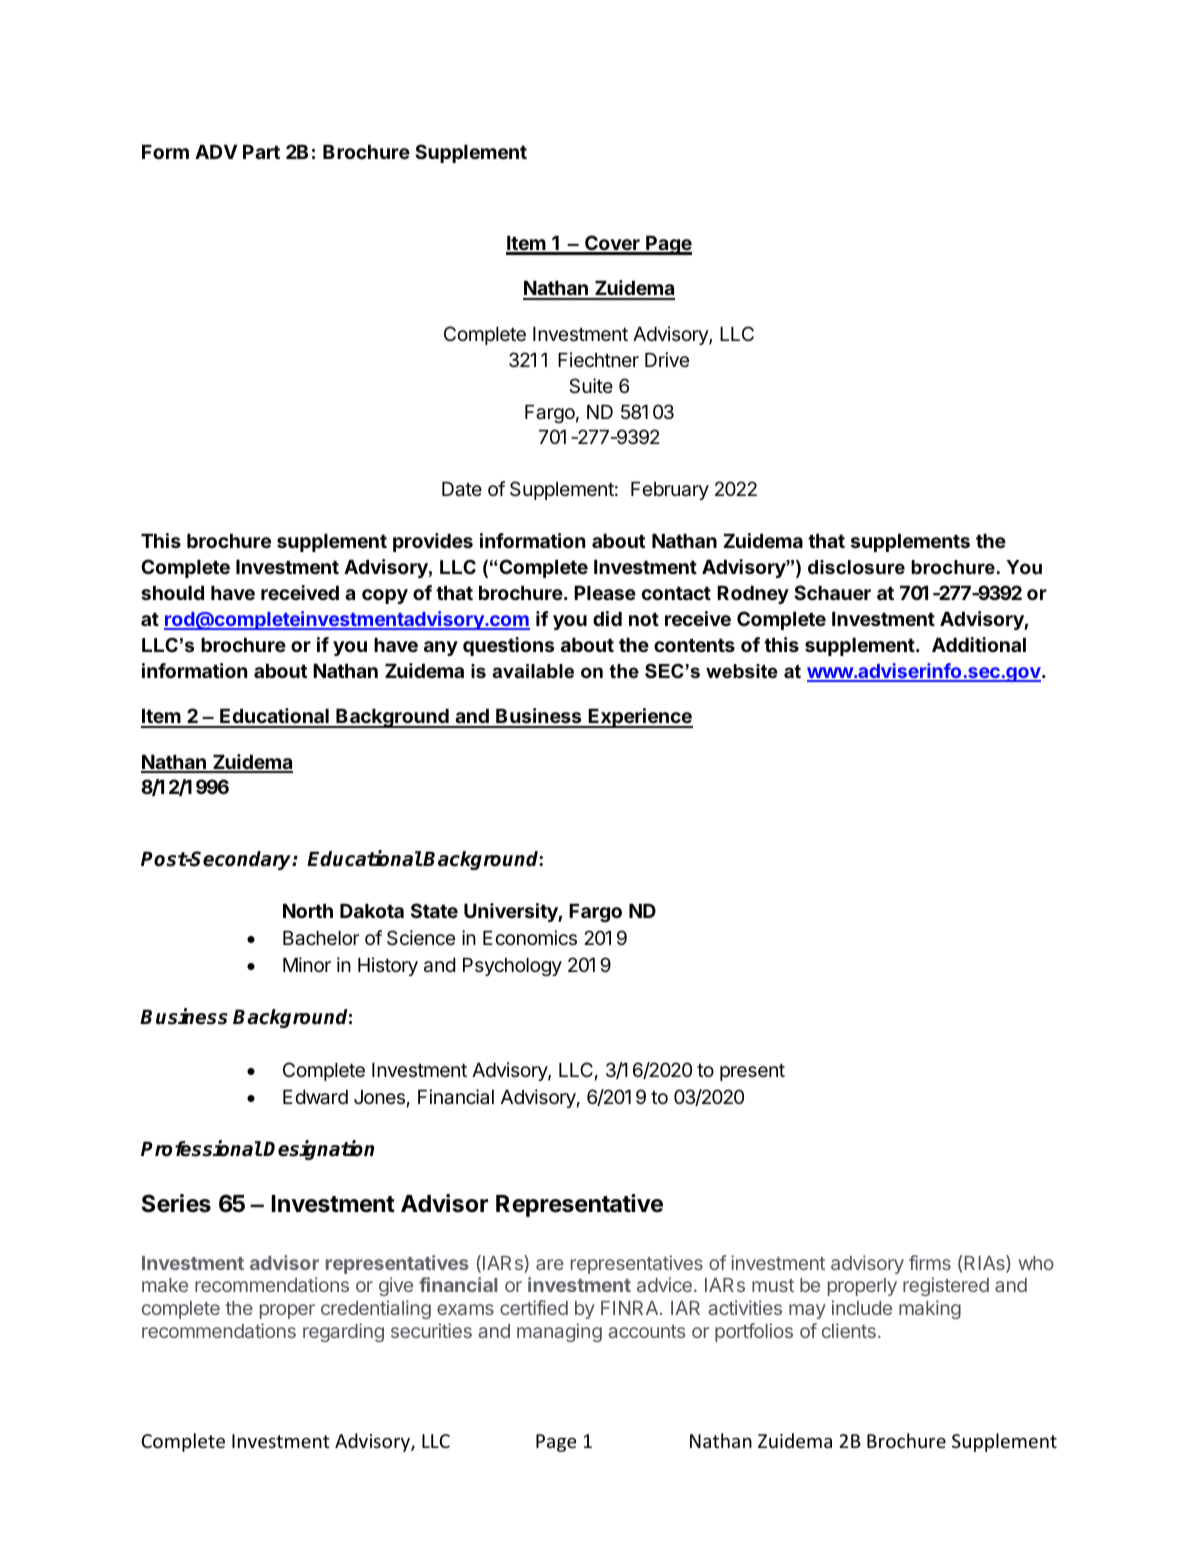 This page has height=1551, width=1198. I want to click on Experience, so click(640, 718).
